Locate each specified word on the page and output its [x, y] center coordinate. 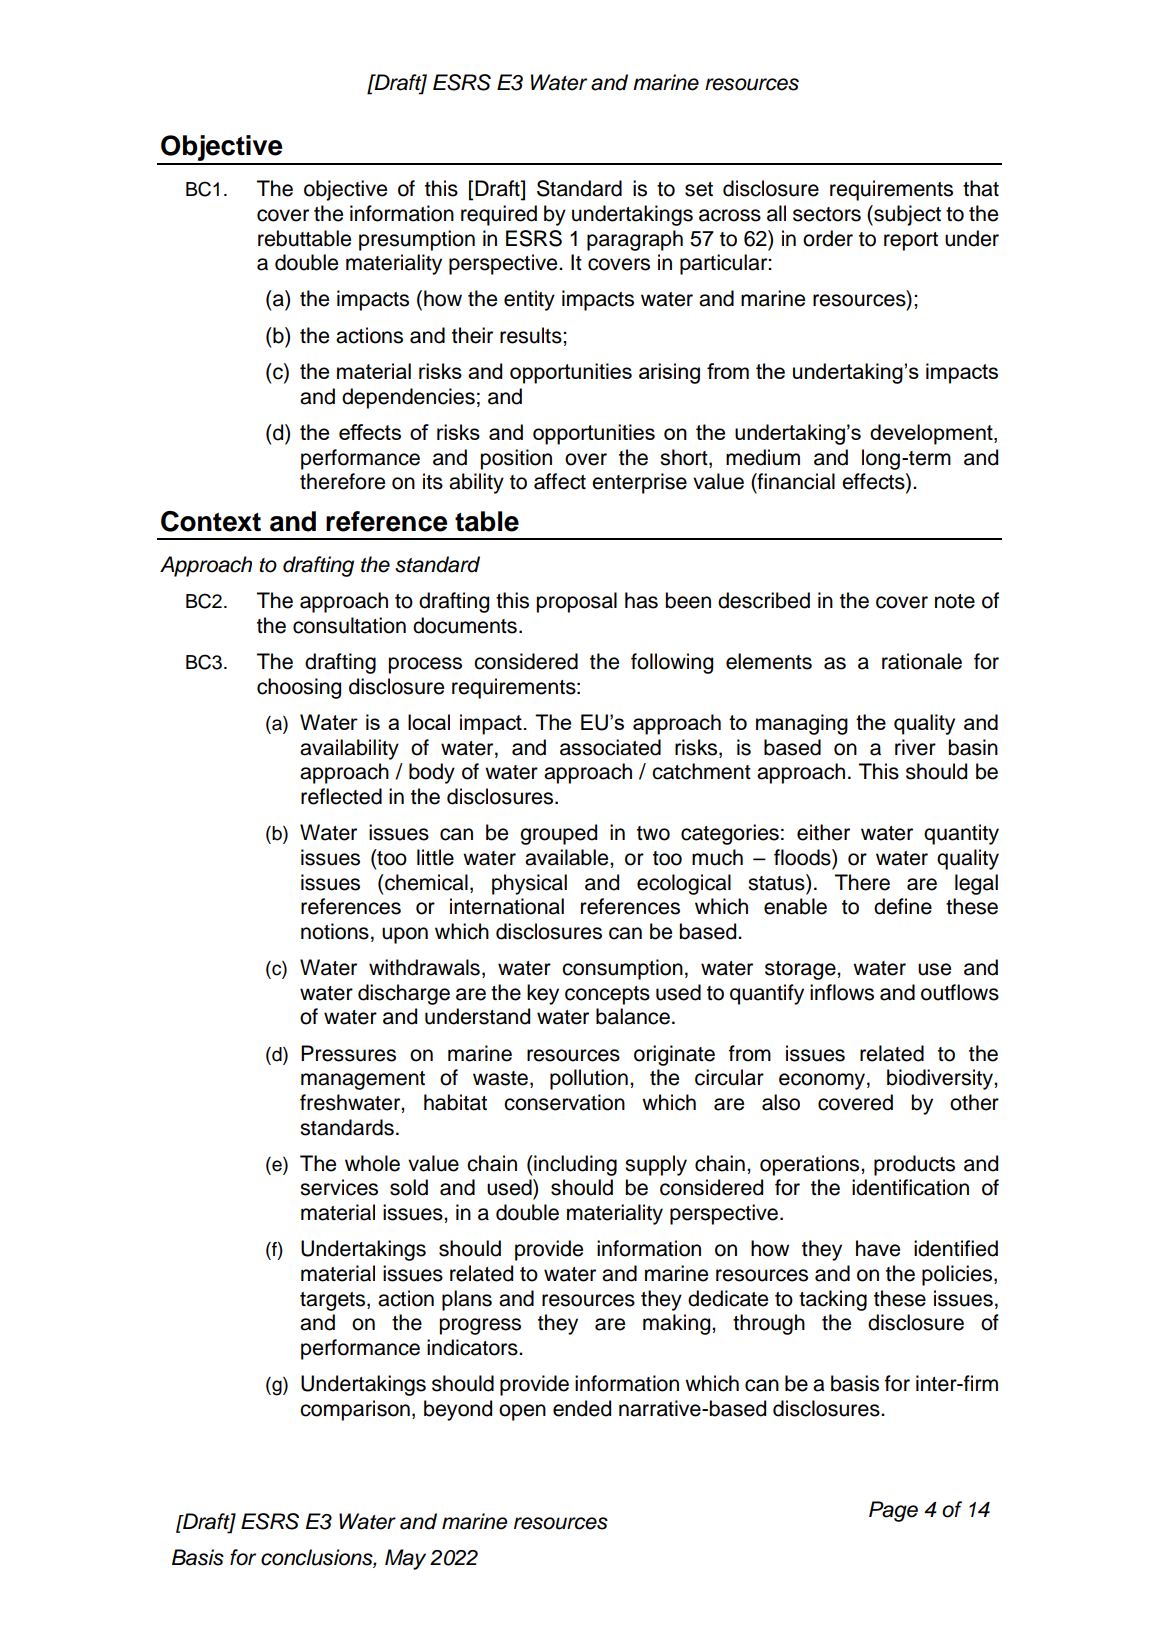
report [911, 241]
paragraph [635, 240]
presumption [417, 240]
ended [582, 1408]
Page [893, 1511]
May [405, 1559]
